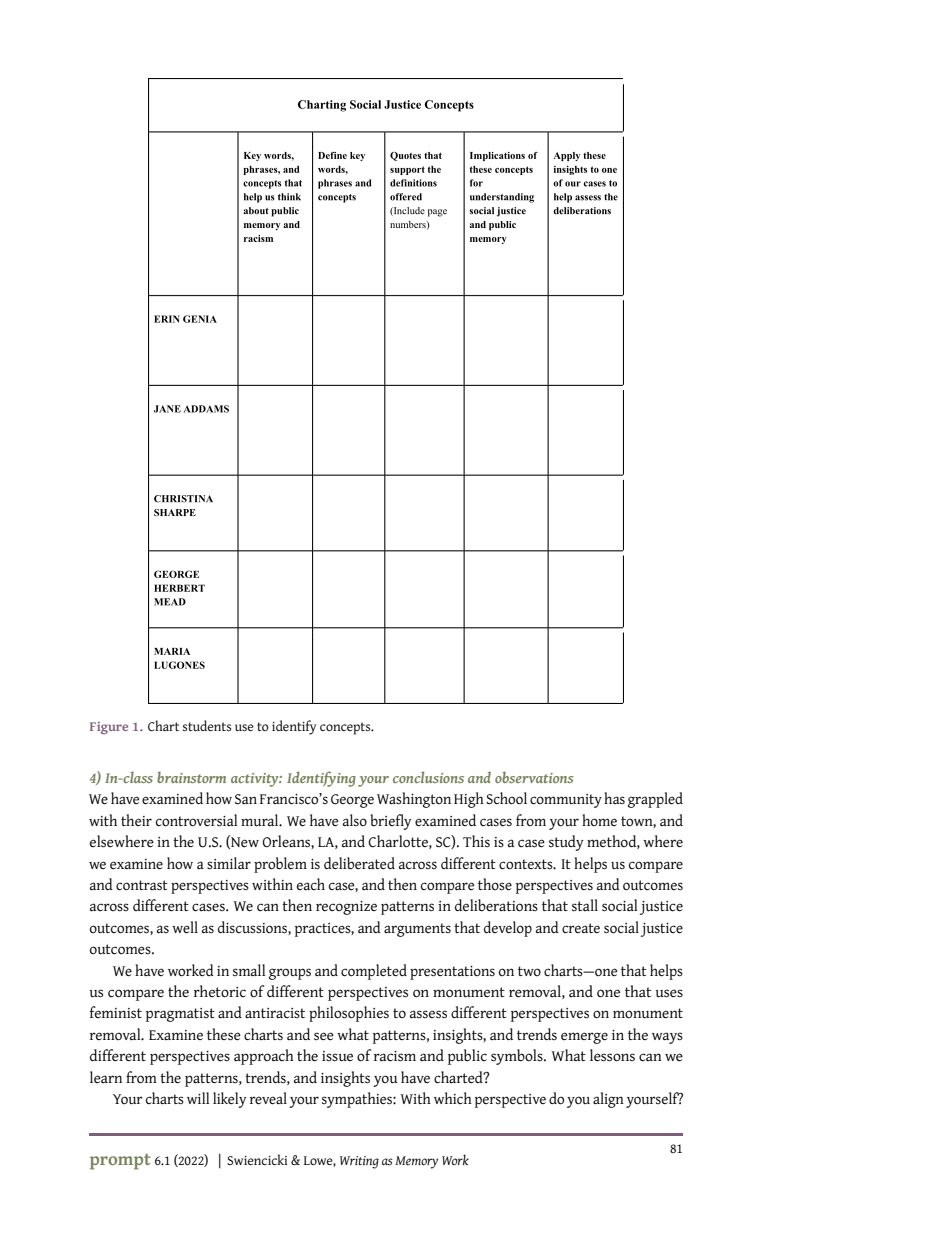  Describe the element at coordinates (120, 1161) in the page. I see `prompt` at that location.
